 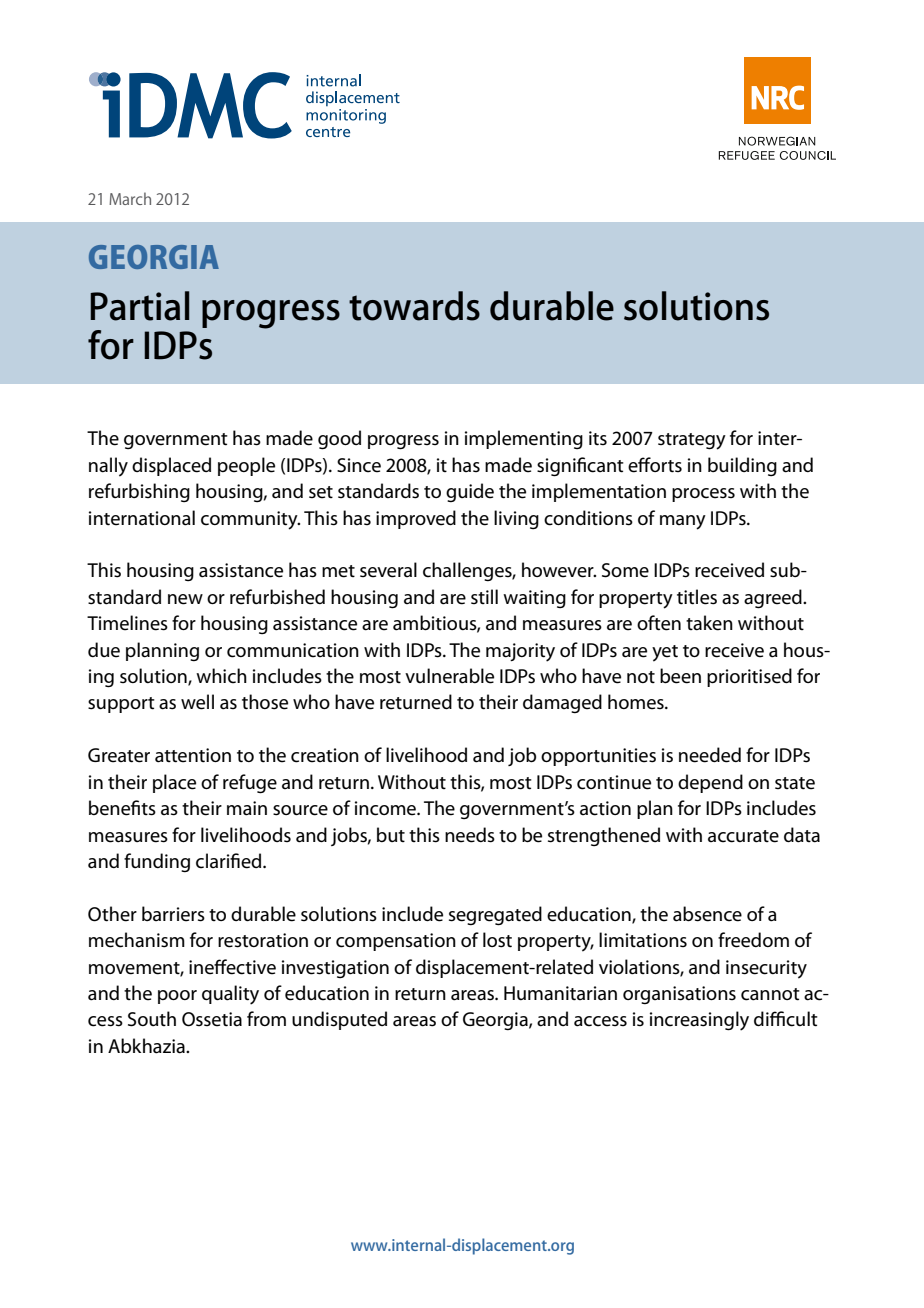 I want to click on poor, so click(x=177, y=997).
